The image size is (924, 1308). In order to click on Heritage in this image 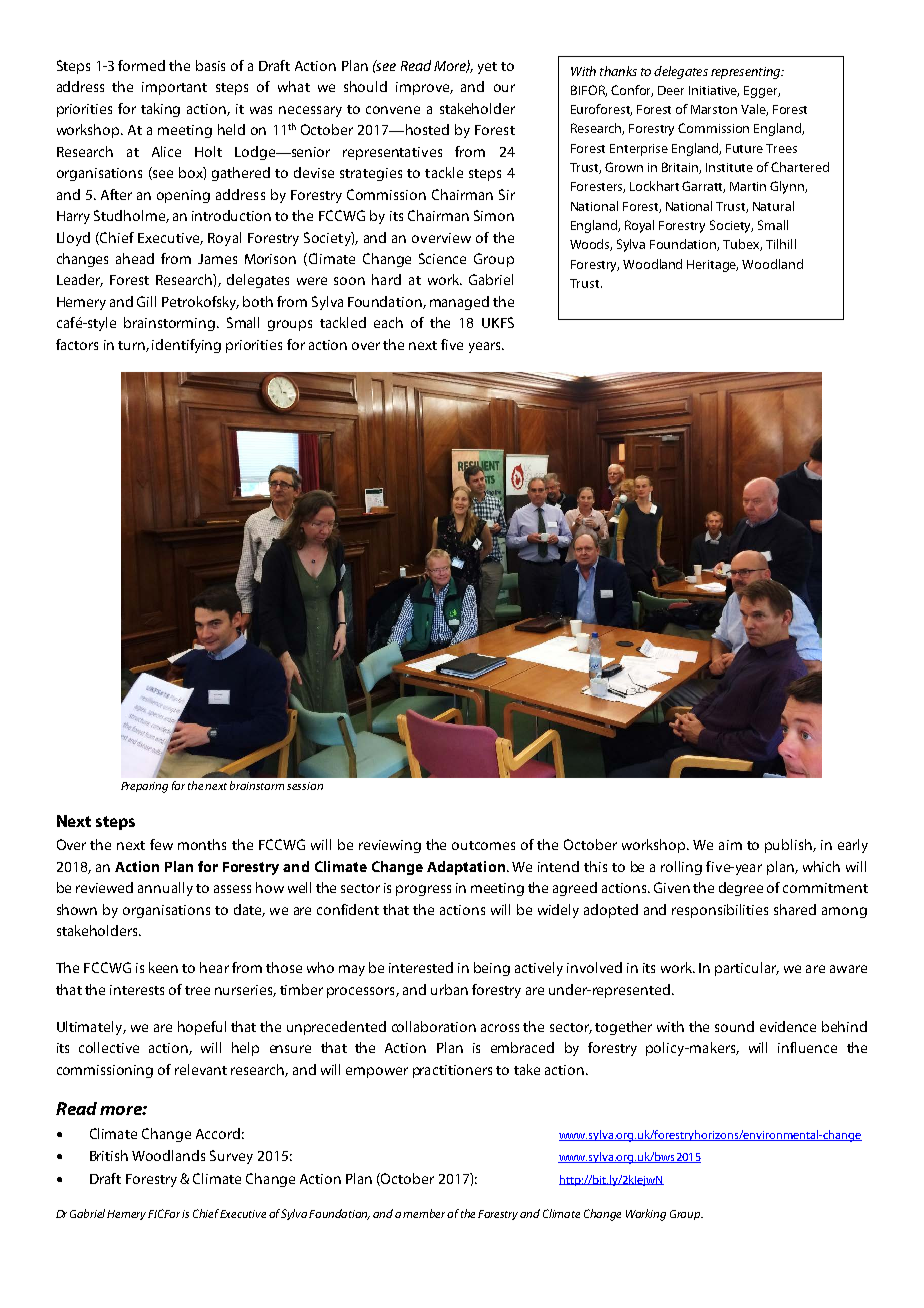, I will do `click(712, 266)`.
